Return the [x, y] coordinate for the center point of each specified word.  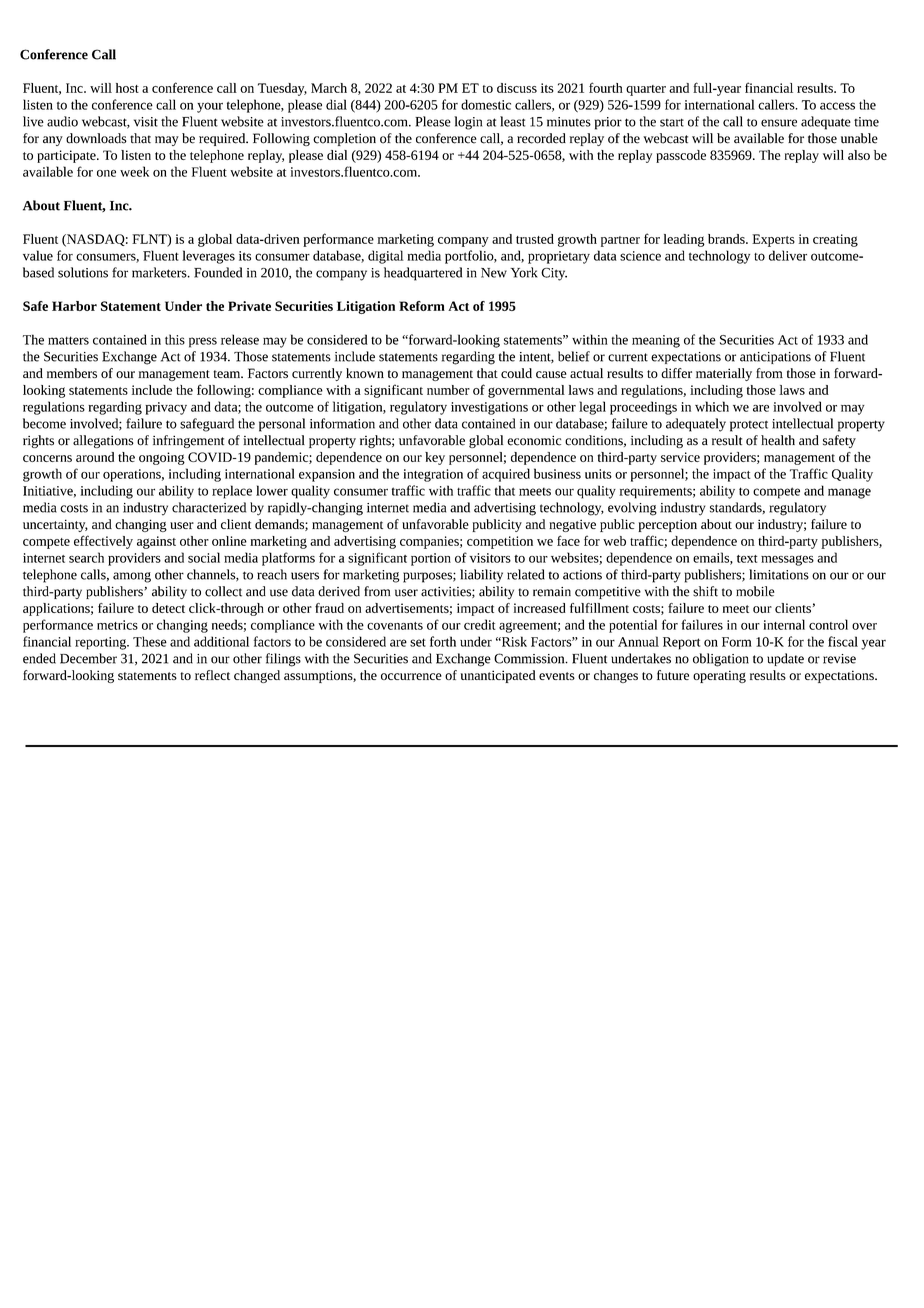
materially [724, 374]
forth [443, 641]
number [448, 390]
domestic [486, 104]
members [72, 373]
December [88, 658]
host [127, 88]
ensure [779, 123]
